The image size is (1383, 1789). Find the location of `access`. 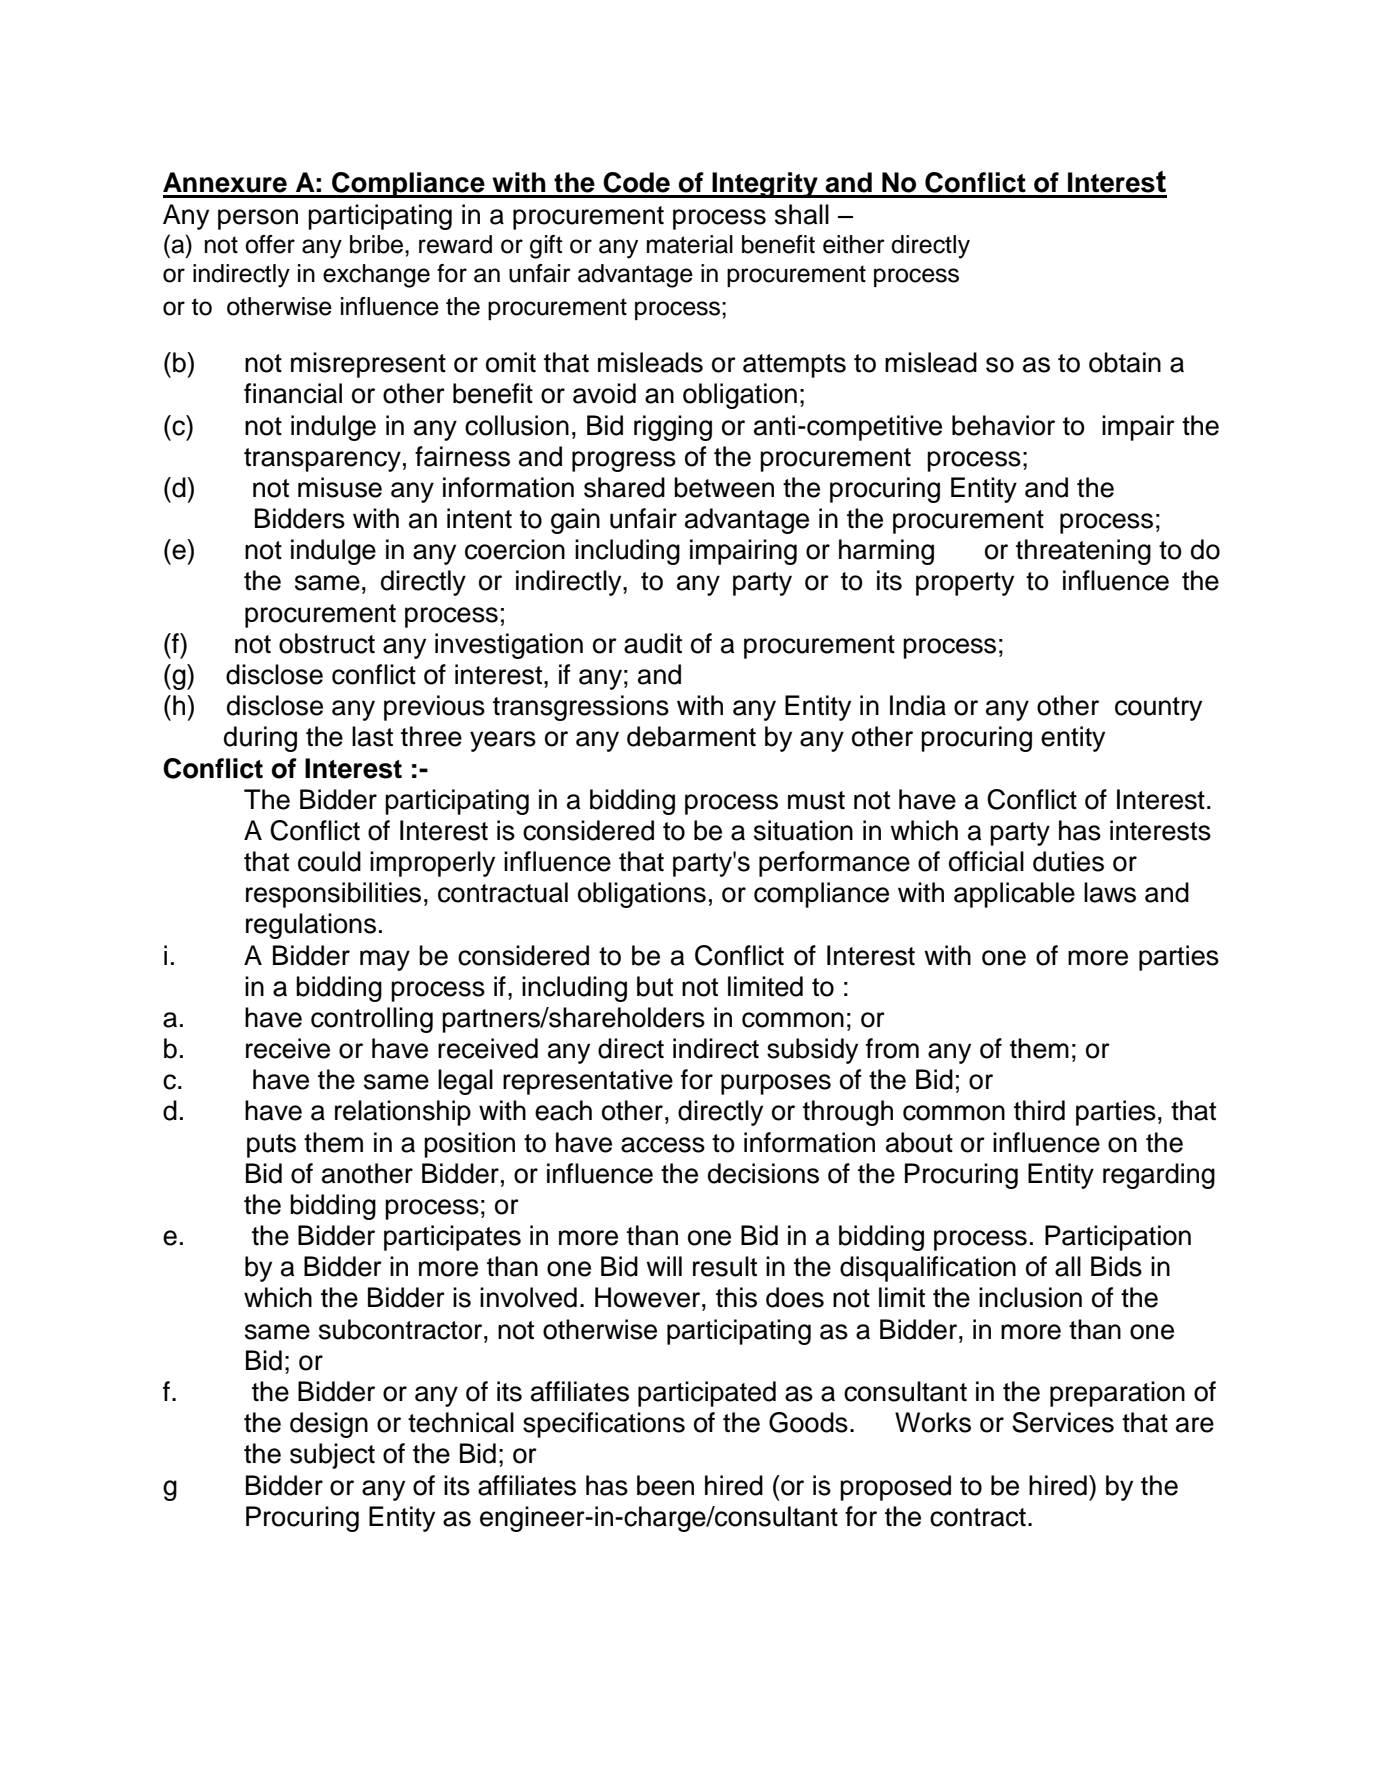

access is located at coordinates (663, 1145).
